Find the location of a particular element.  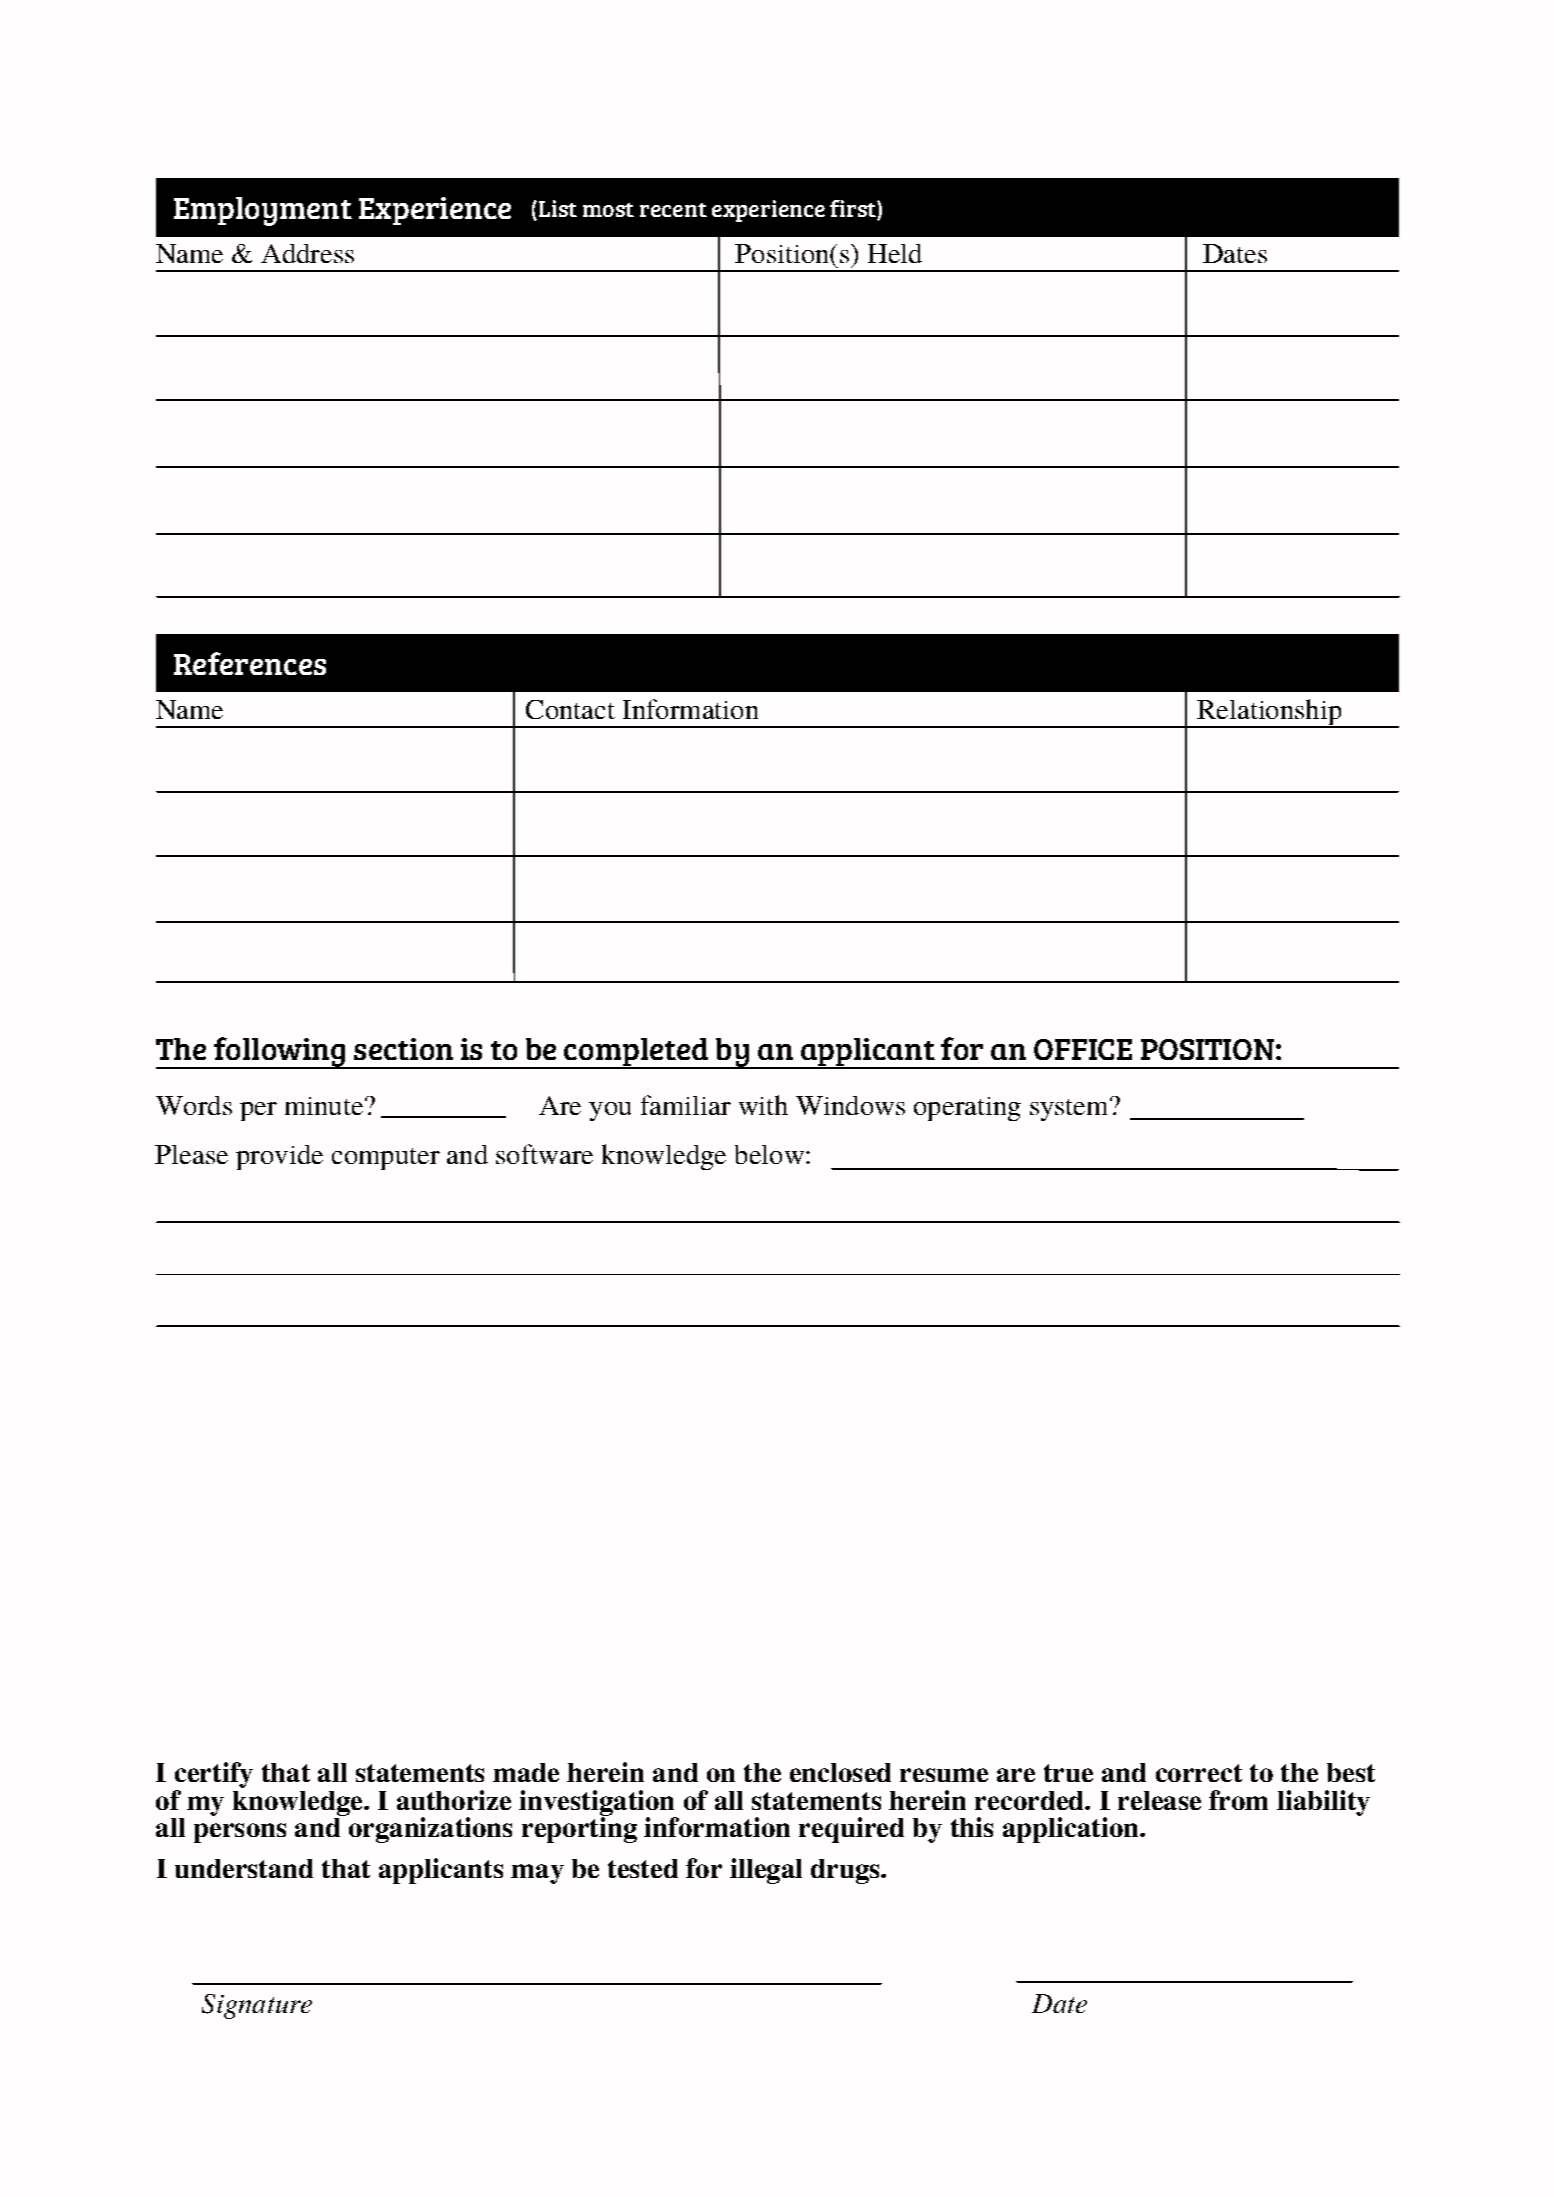

minute is located at coordinates (324, 1106).
